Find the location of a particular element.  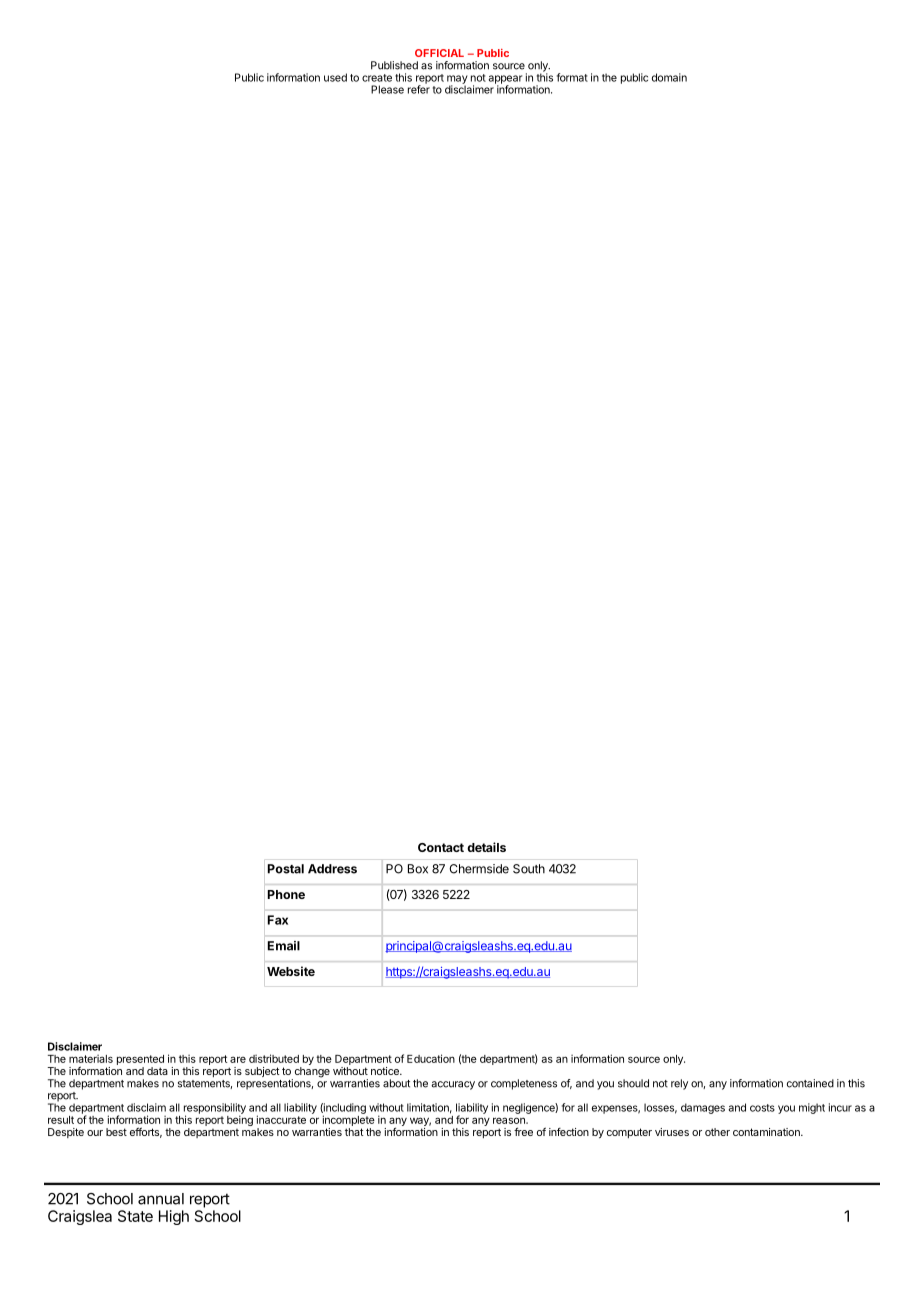

used is located at coordinates (335, 77).
